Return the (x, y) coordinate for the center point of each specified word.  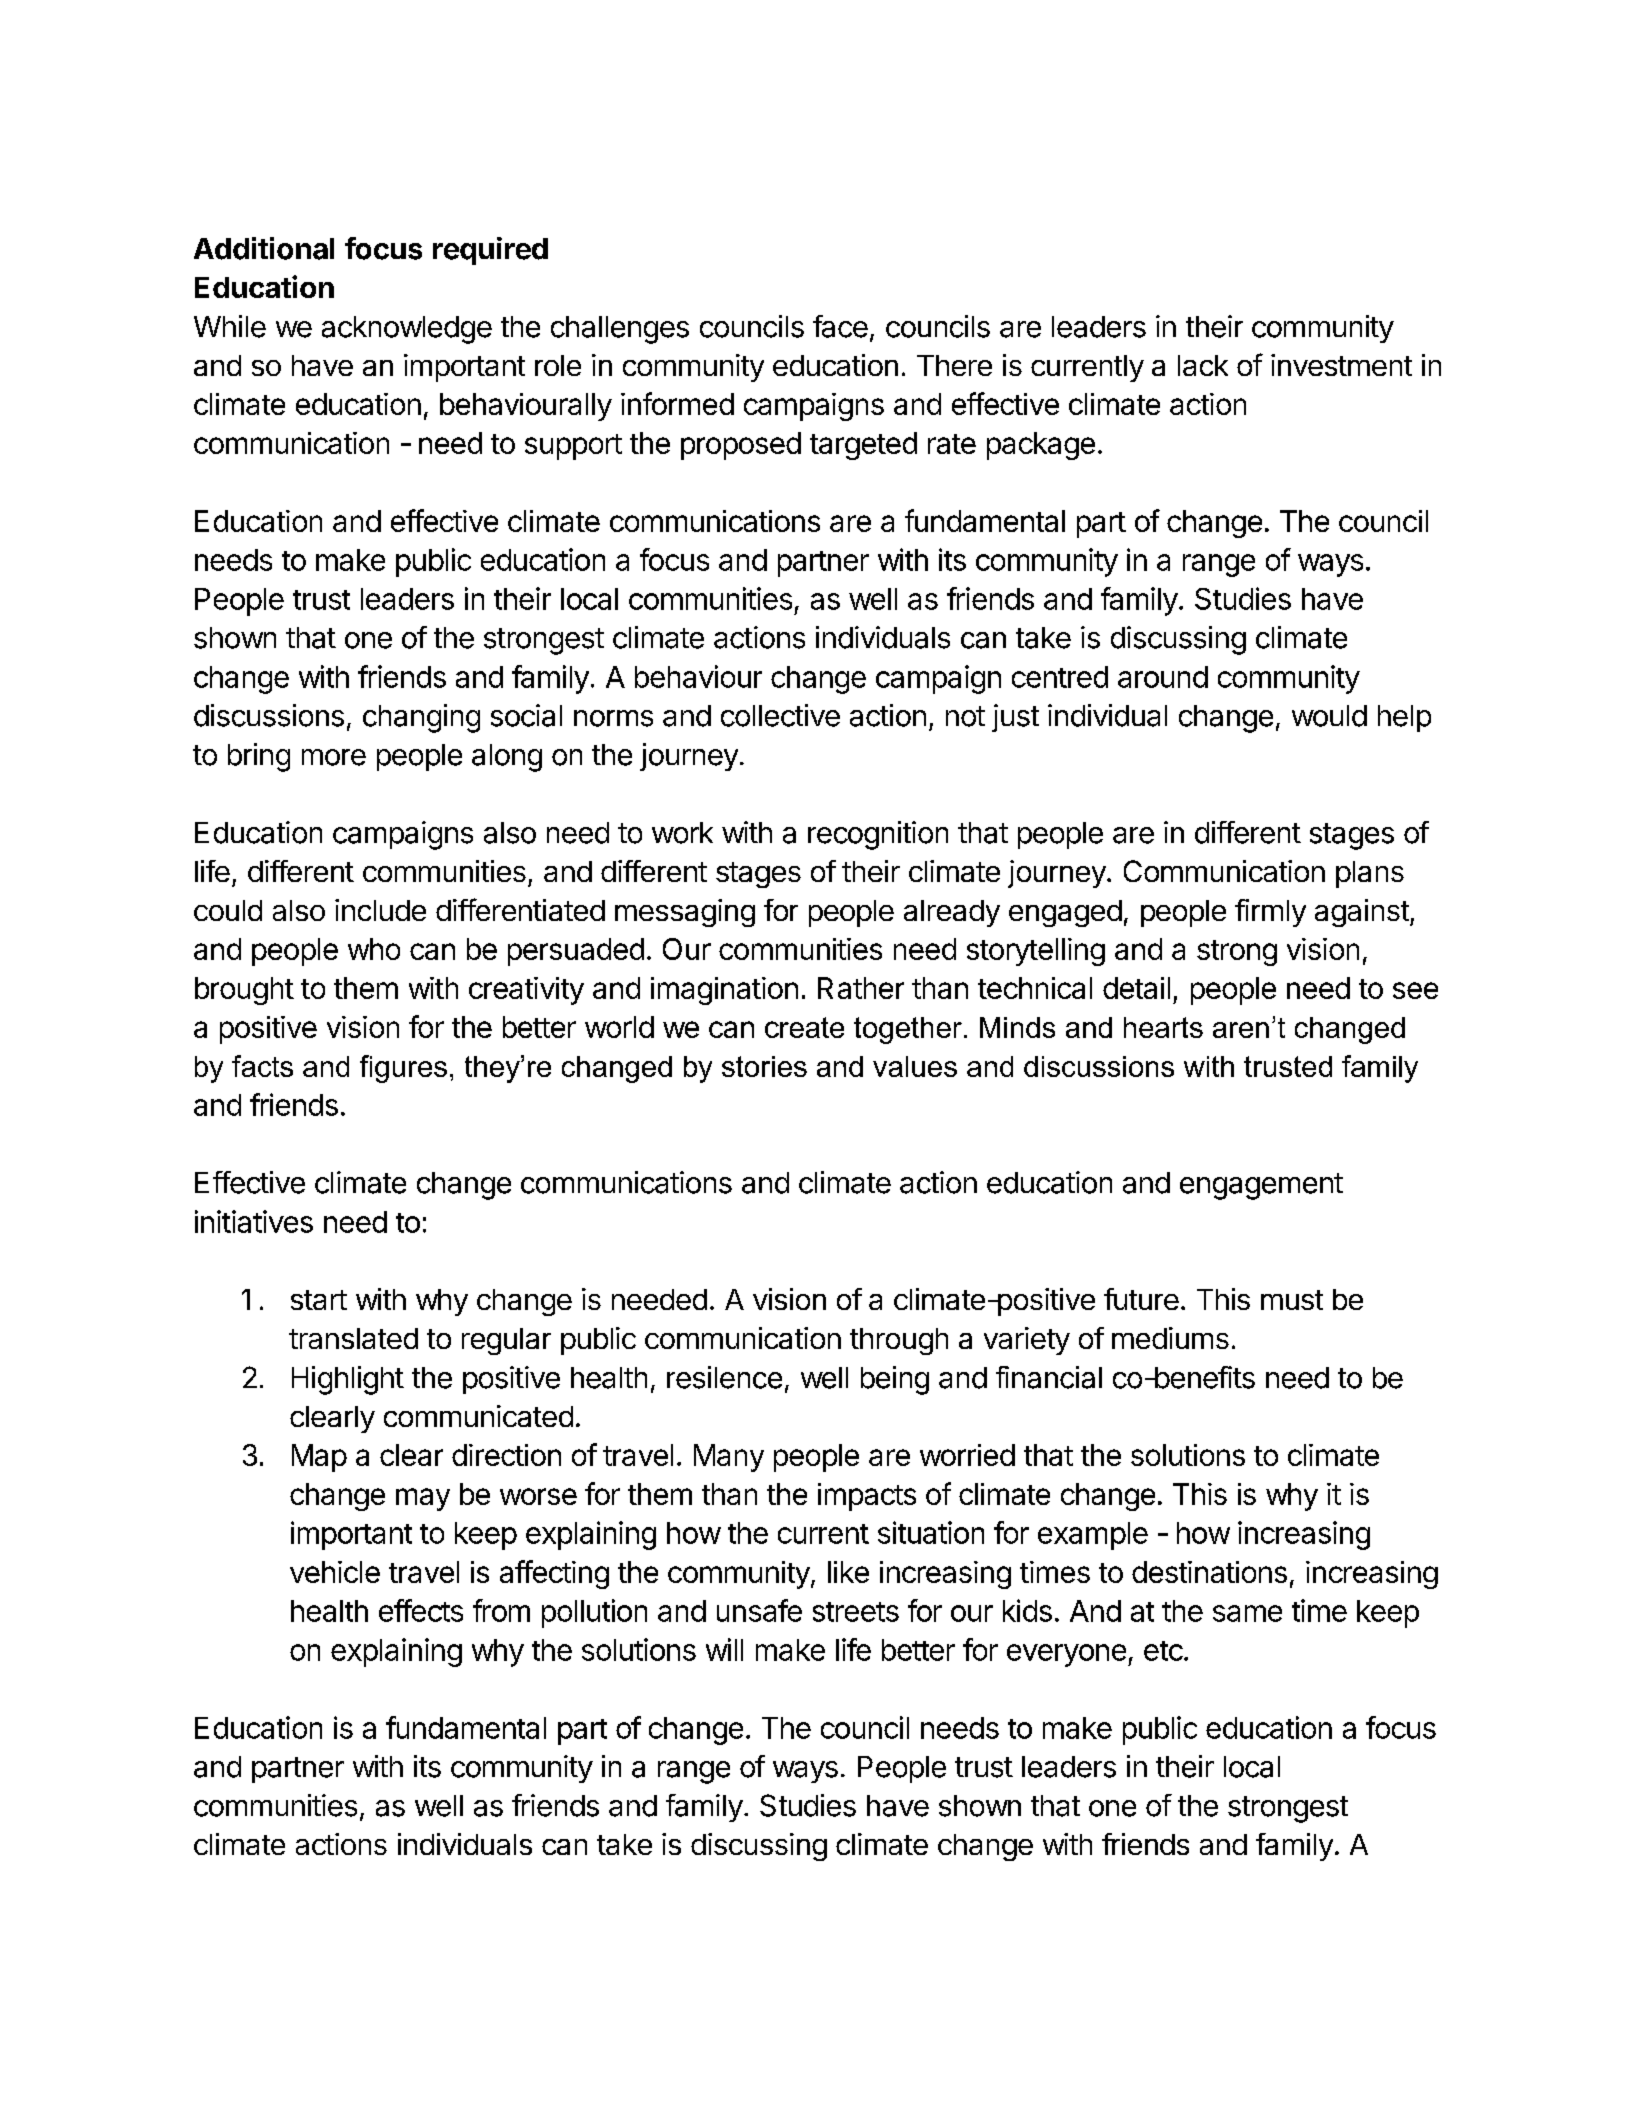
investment (1341, 365)
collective (780, 715)
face (840, 326)
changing (421, 718)
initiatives (254, 1221)
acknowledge (407, 330)
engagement (1261, 1186)
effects (421, 1610)
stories (764, 1066)
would (1329, 716)
